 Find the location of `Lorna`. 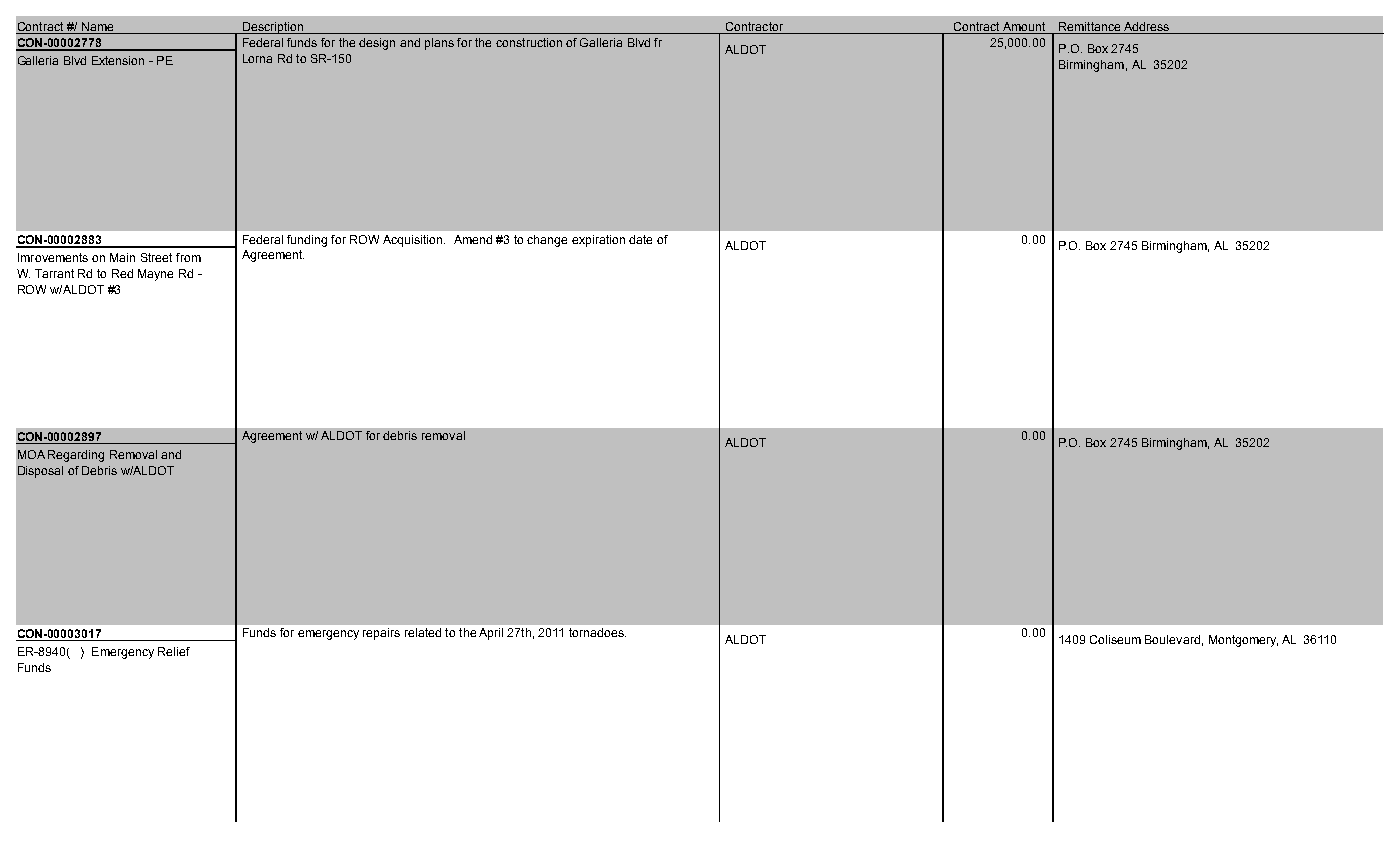

Lorna is located at coordinates (257, 58).
